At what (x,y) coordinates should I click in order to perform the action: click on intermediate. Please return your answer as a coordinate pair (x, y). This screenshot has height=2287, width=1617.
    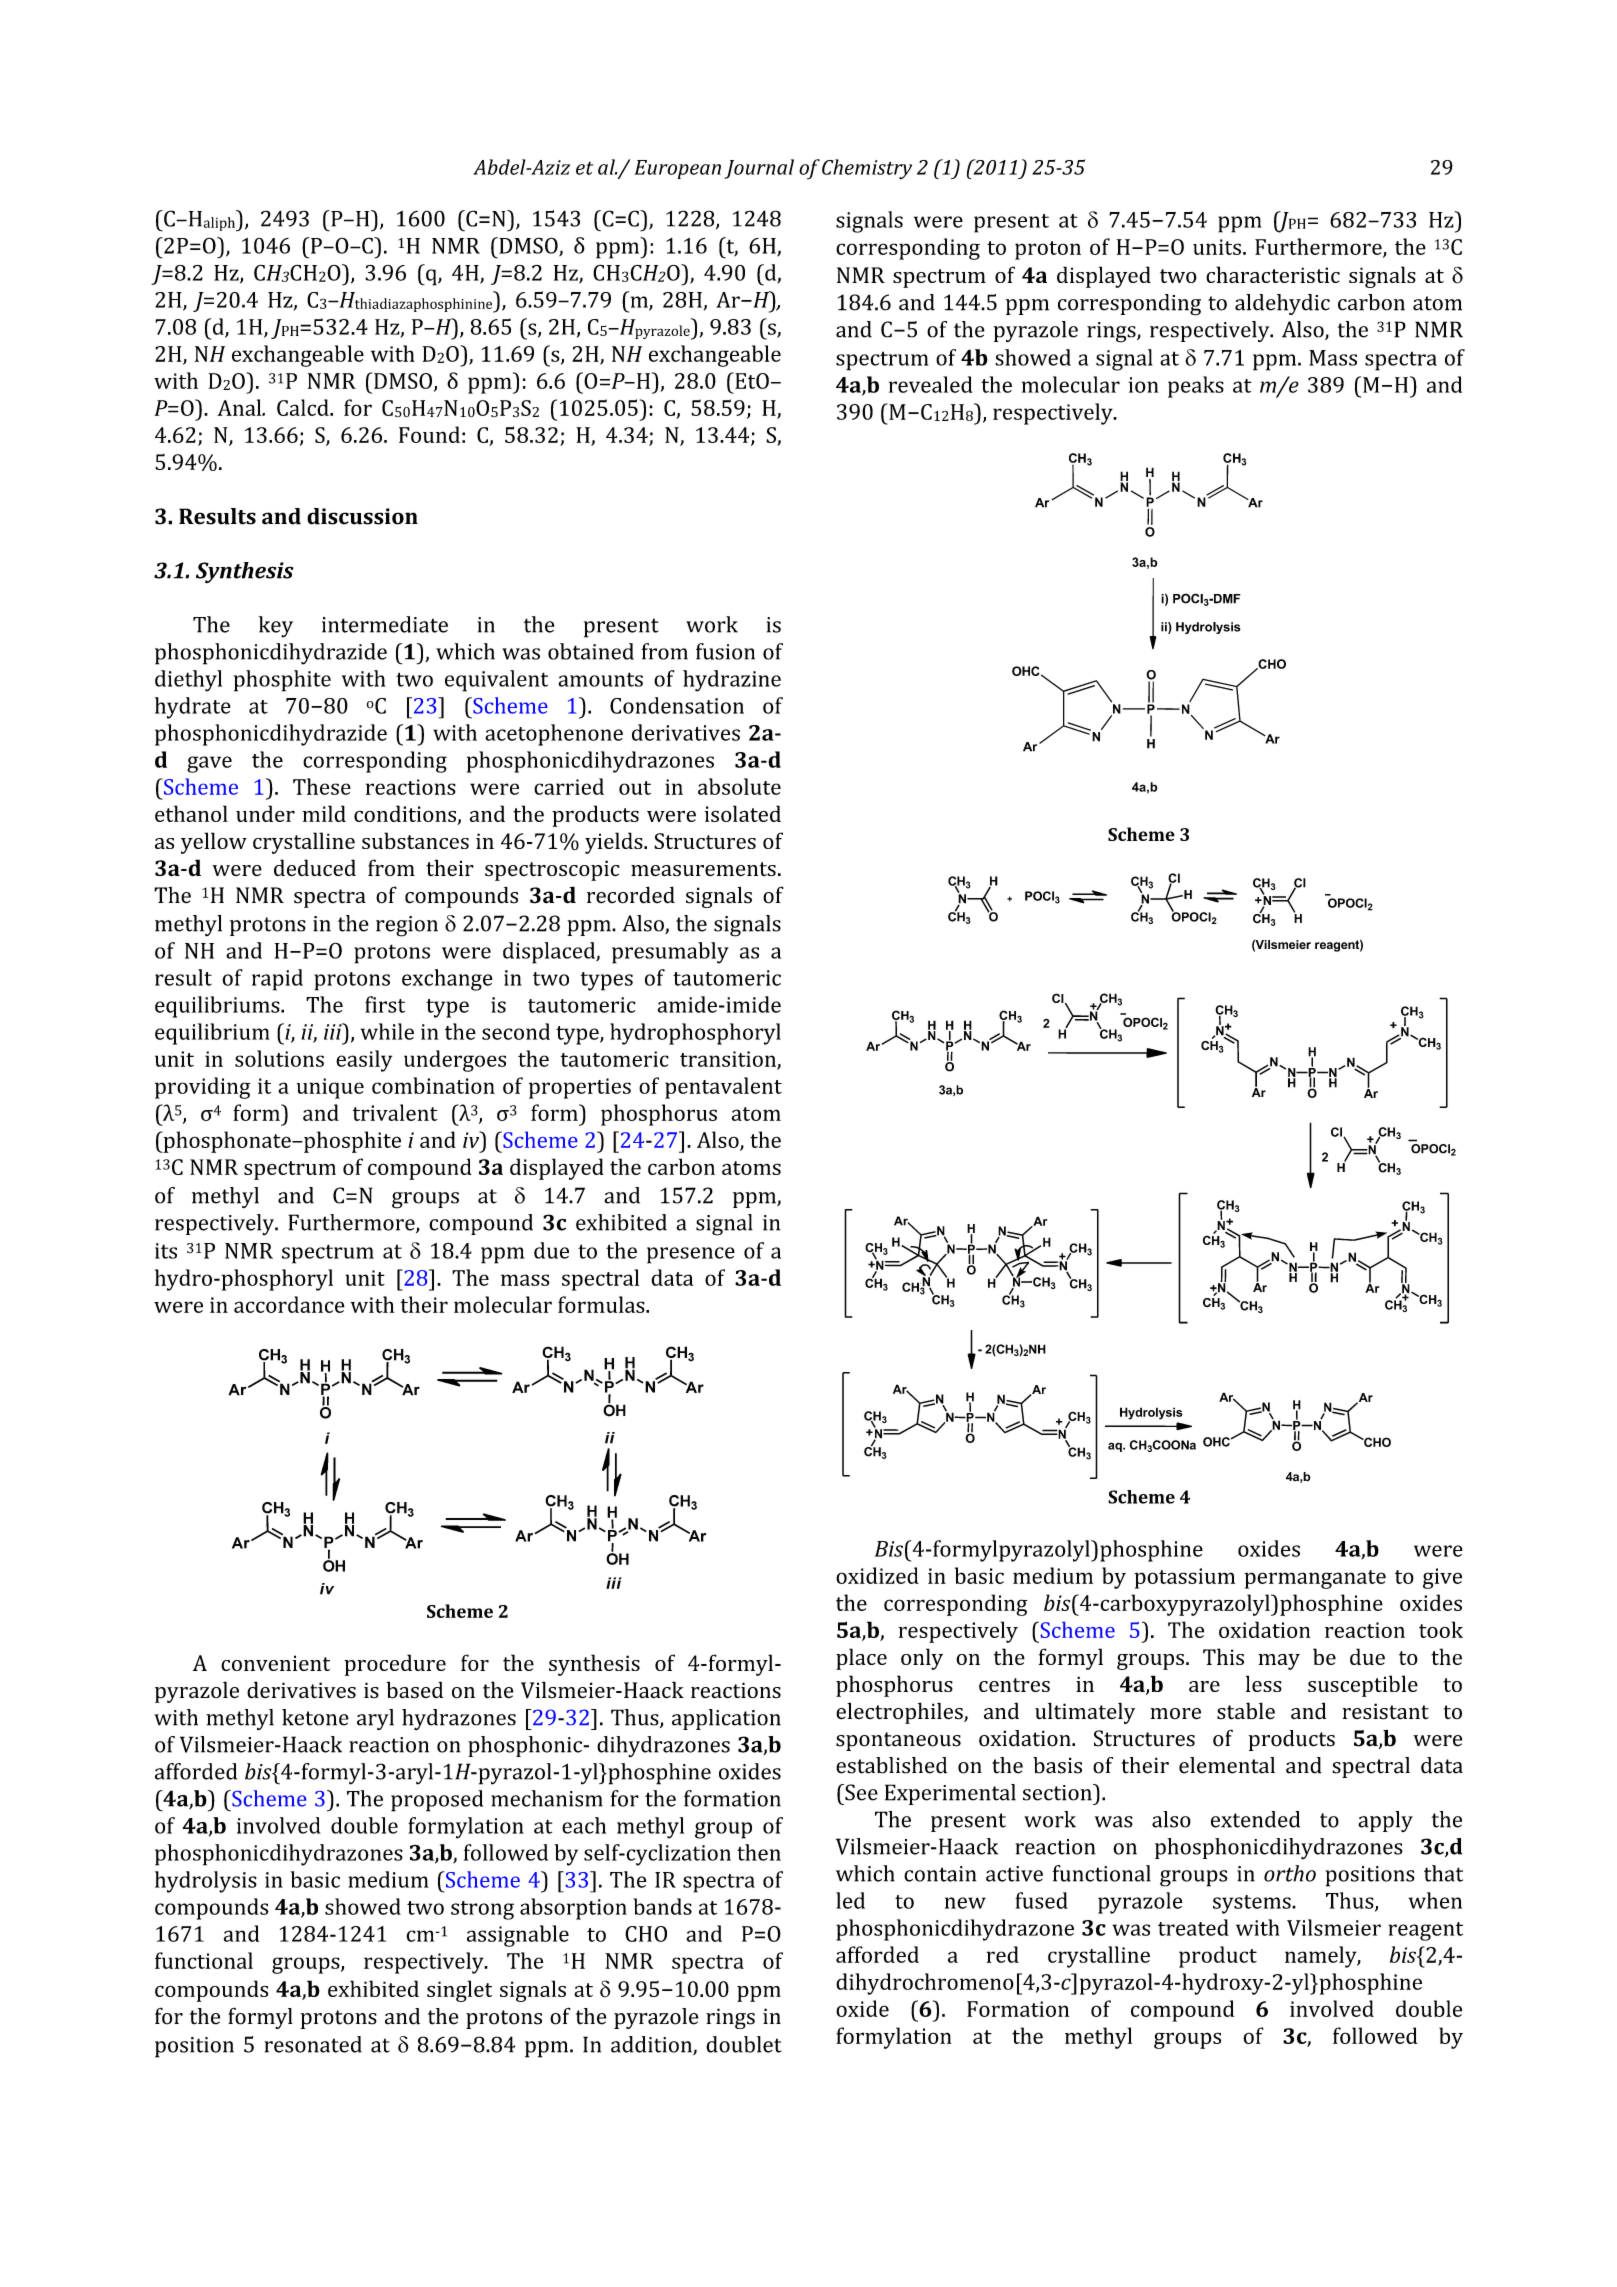
    Looking at the image, I should click on (385, 624).
